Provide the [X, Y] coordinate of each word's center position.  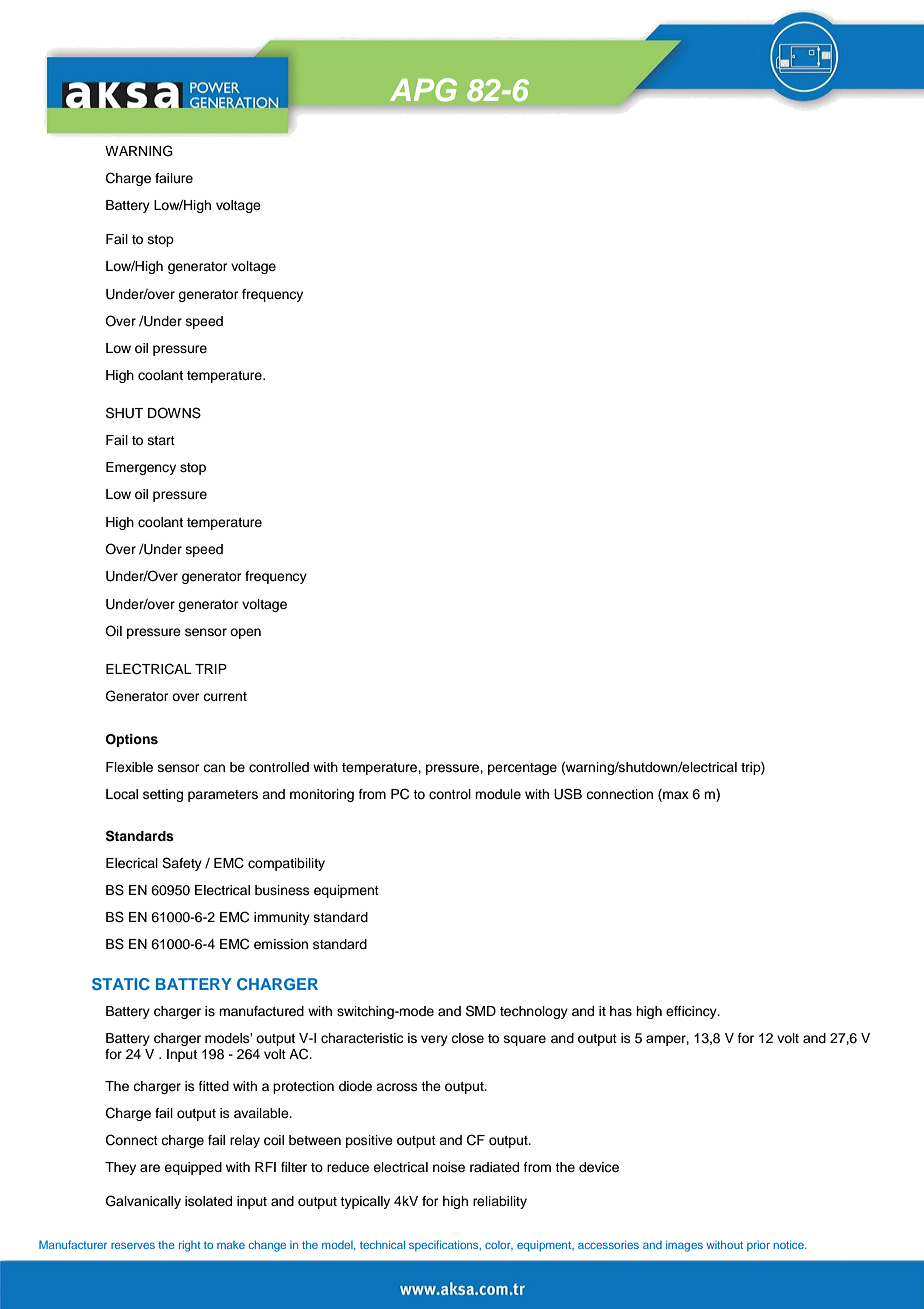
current [225, 696]
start [161, 440]
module [498, 794]
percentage [522, 769]
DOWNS [174, 413]
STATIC [121, 984]
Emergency [141, 468]
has [621, 1011]
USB [568, 794]
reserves [133, 1246]
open [245, 633]
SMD [481, 1011]
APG [423, 90]
